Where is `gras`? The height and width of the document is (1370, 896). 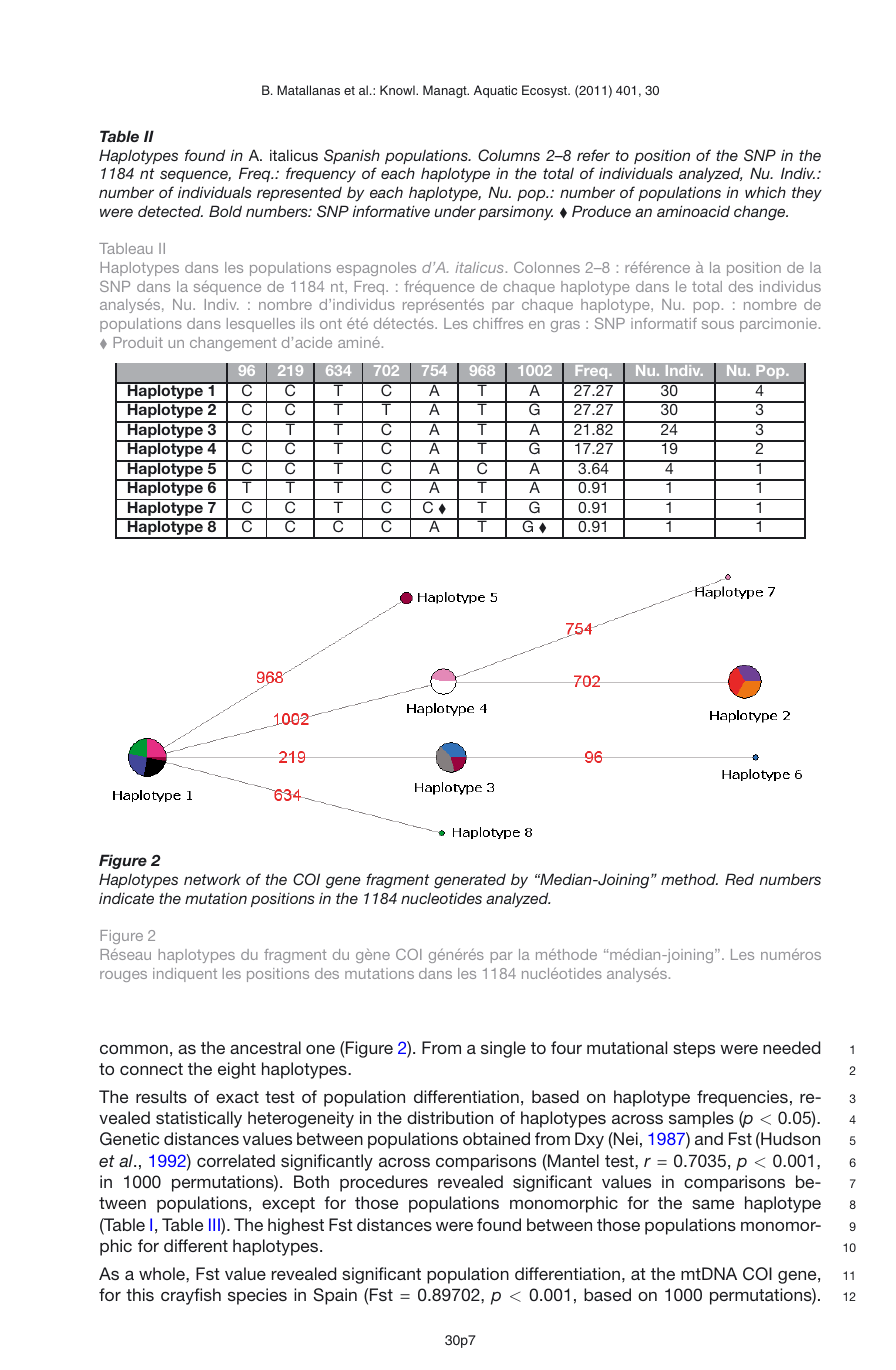 gras is located at coordinates (565, 326).
